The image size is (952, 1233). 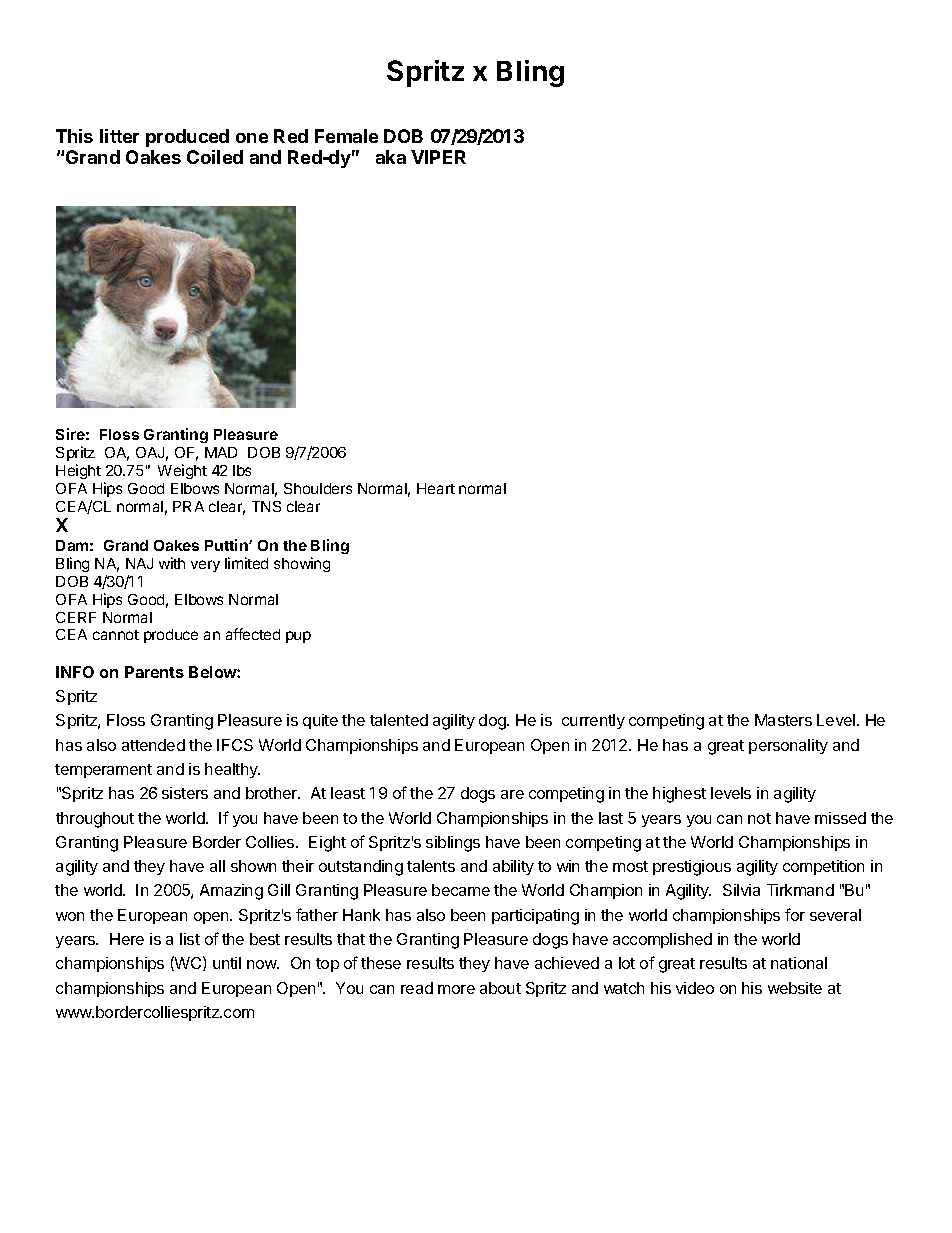 What do you see at coordinates (436, 488) in the screenshot?
I see `Heart` at bounding box center [436, 488].
